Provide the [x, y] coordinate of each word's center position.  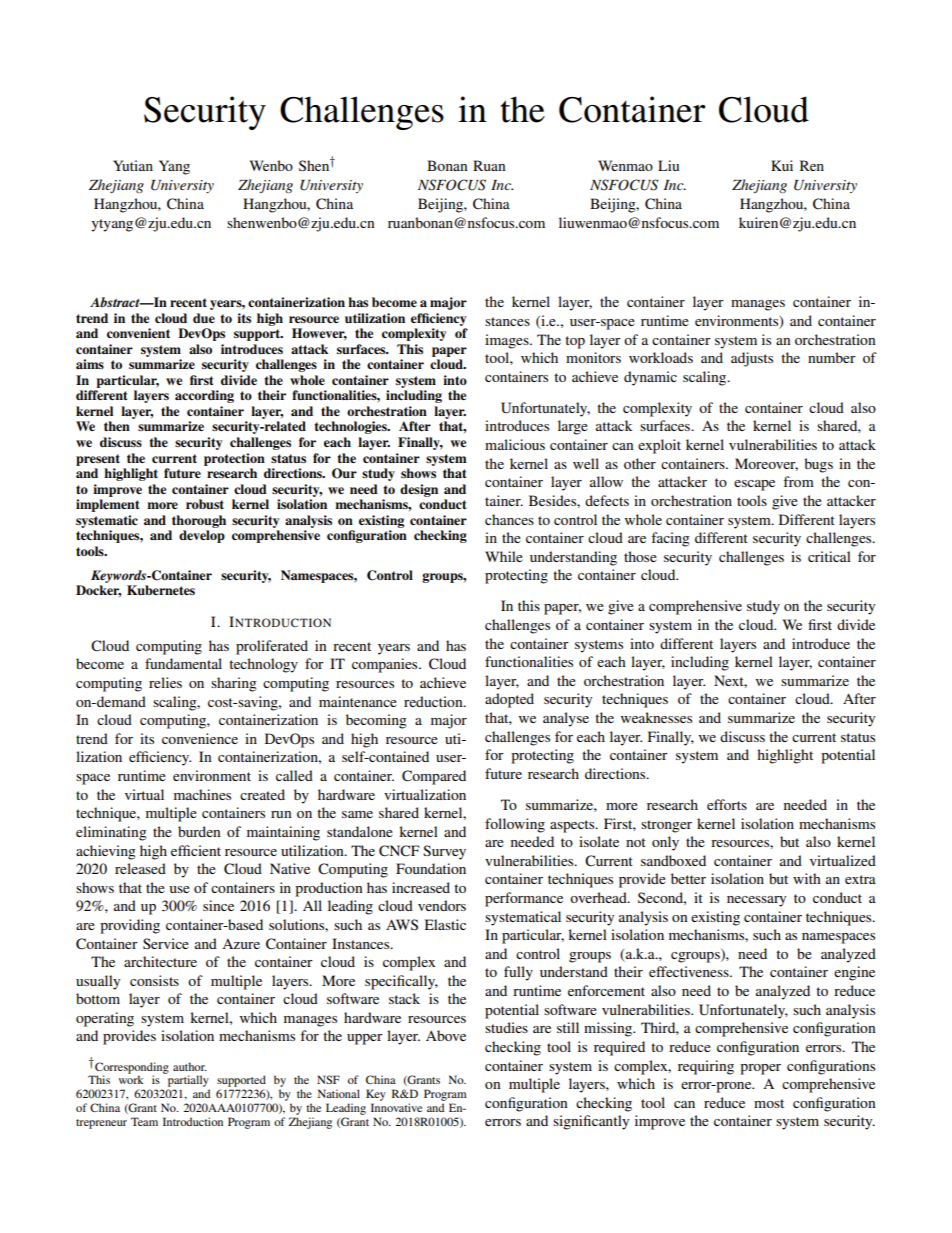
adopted [509, 700]
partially [189, 1082]
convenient [138, 333]
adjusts [752, 359]
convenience [200, 738]
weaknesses [656, 717]
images [508, 341]
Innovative [396, 1107]
